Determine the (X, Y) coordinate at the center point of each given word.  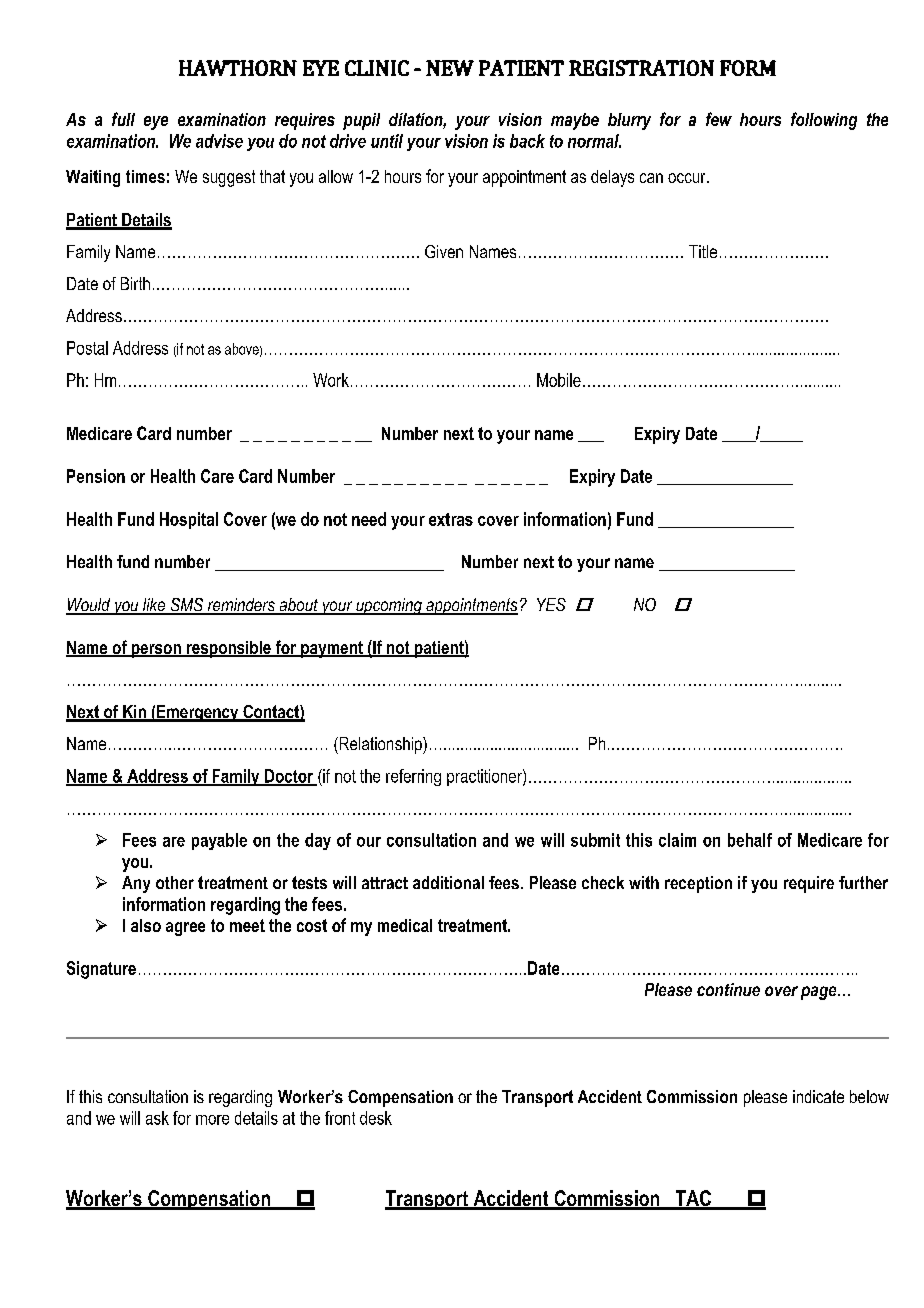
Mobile (559, 380)
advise (219, 141)
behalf (750, 840)
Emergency (198, 713)
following (824, 121)
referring (413, 777)
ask (157, 1118)
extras (451, 519)
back (527, 141)
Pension (96, 476)
